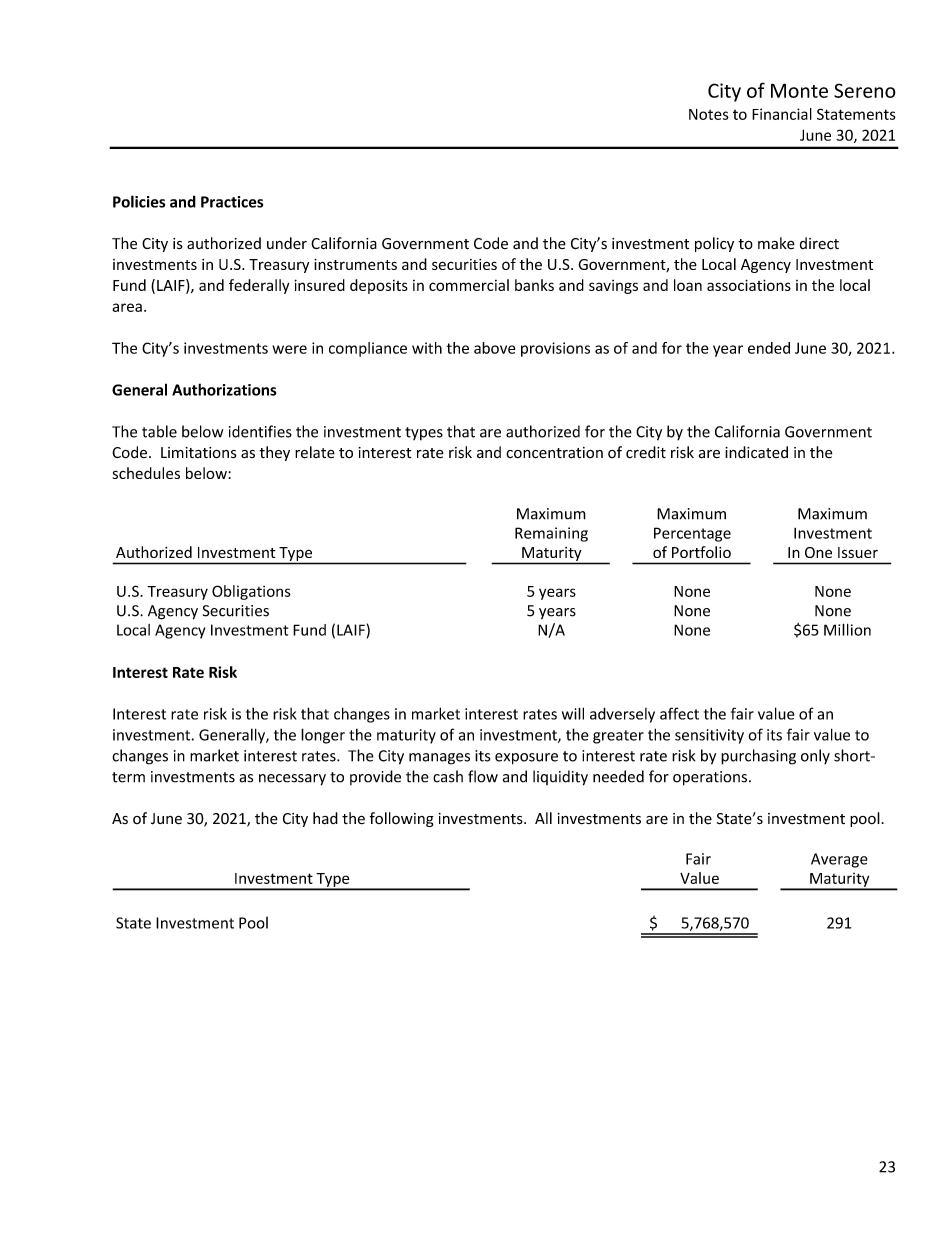 This page has height=1233, width=952. I want to click on Practices, so click(232, 202).
